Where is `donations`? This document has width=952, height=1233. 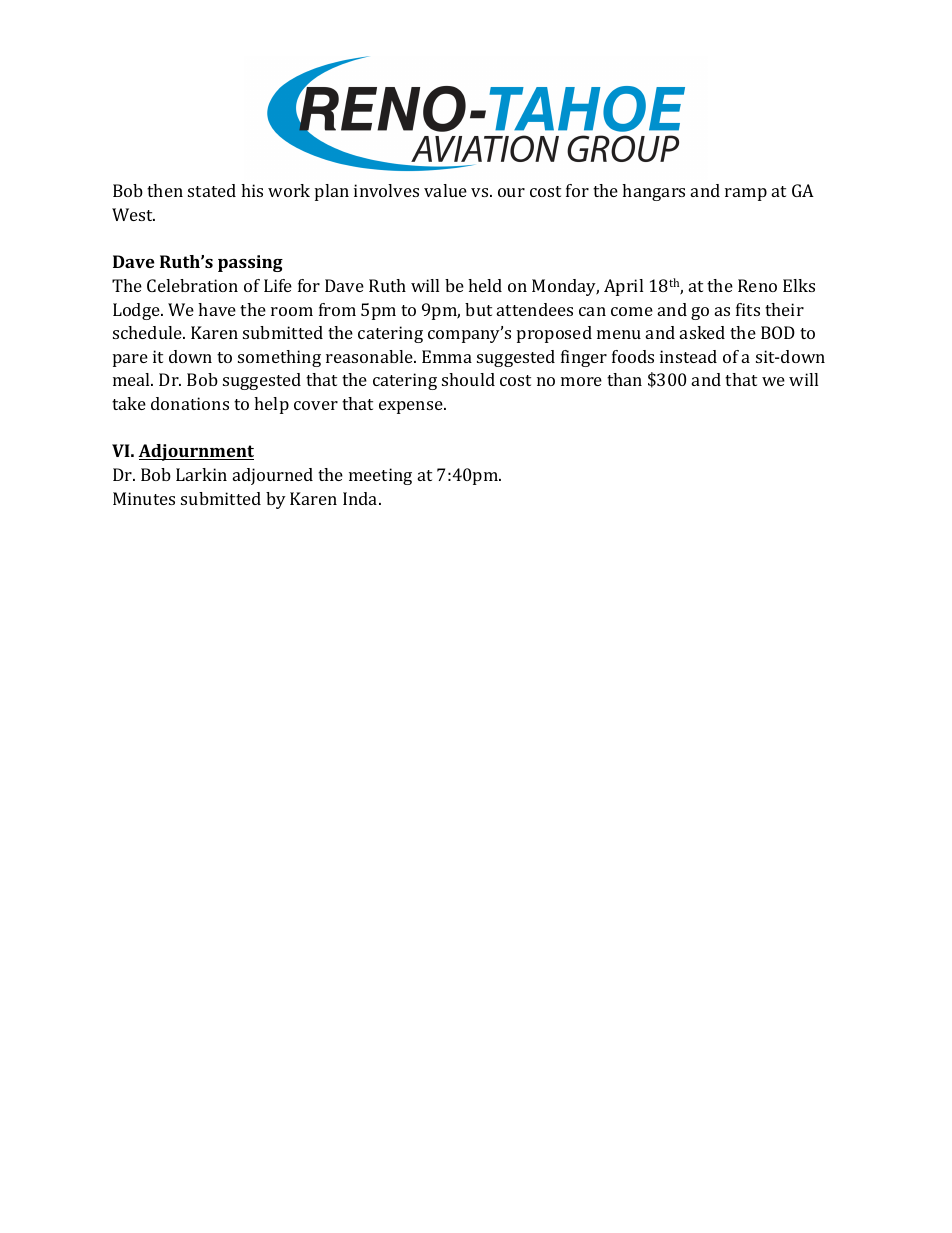 donations is located at coordinates (190, 403).
